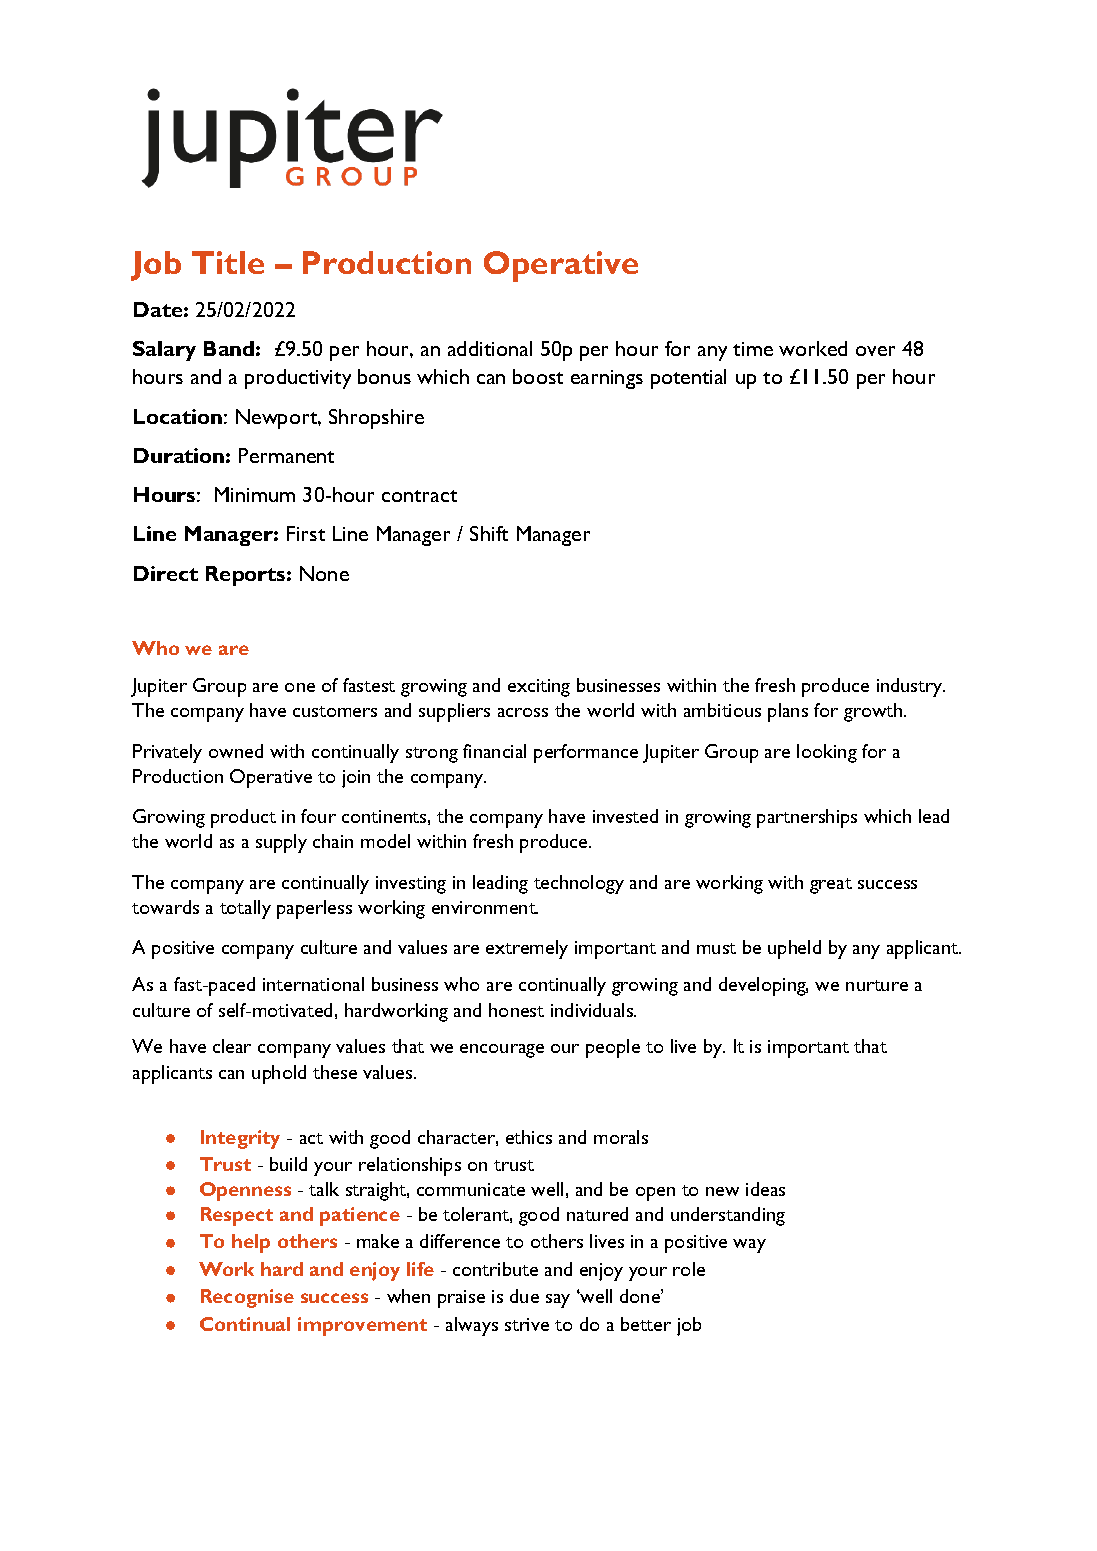  What do you see at coordinates (494, 751) in the page?
I see `financial` at bounding box center [494, 751].
